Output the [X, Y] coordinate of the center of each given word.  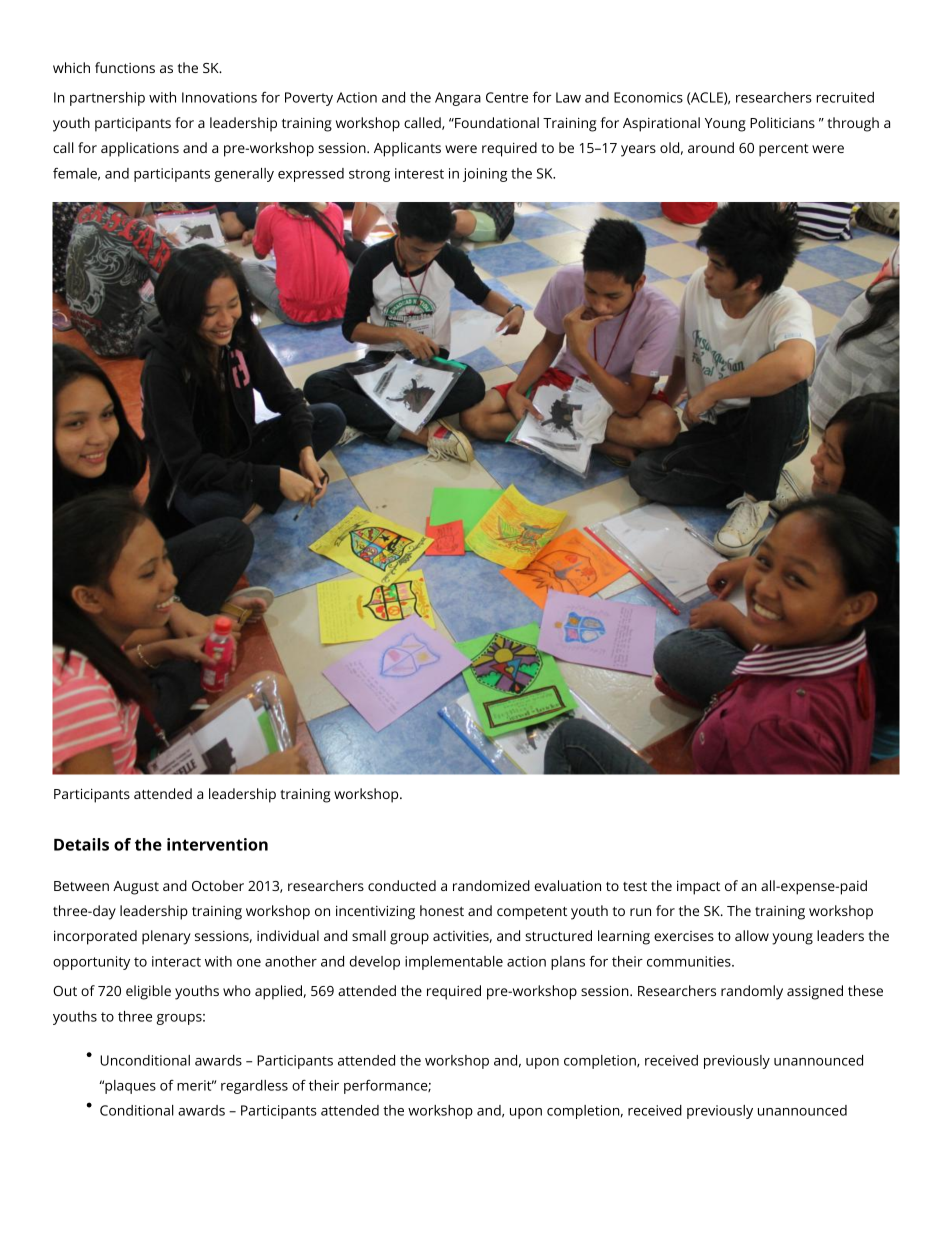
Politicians [782, 122]
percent [784, 150]
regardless [254, 1087]
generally [244, 175]
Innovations [219, 97]
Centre [507, 97]
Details [81, 844]
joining [485, 175]
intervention [217, 844]
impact [698, 887]
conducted [402, 885]
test [635, 886]
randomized [491, 885]
